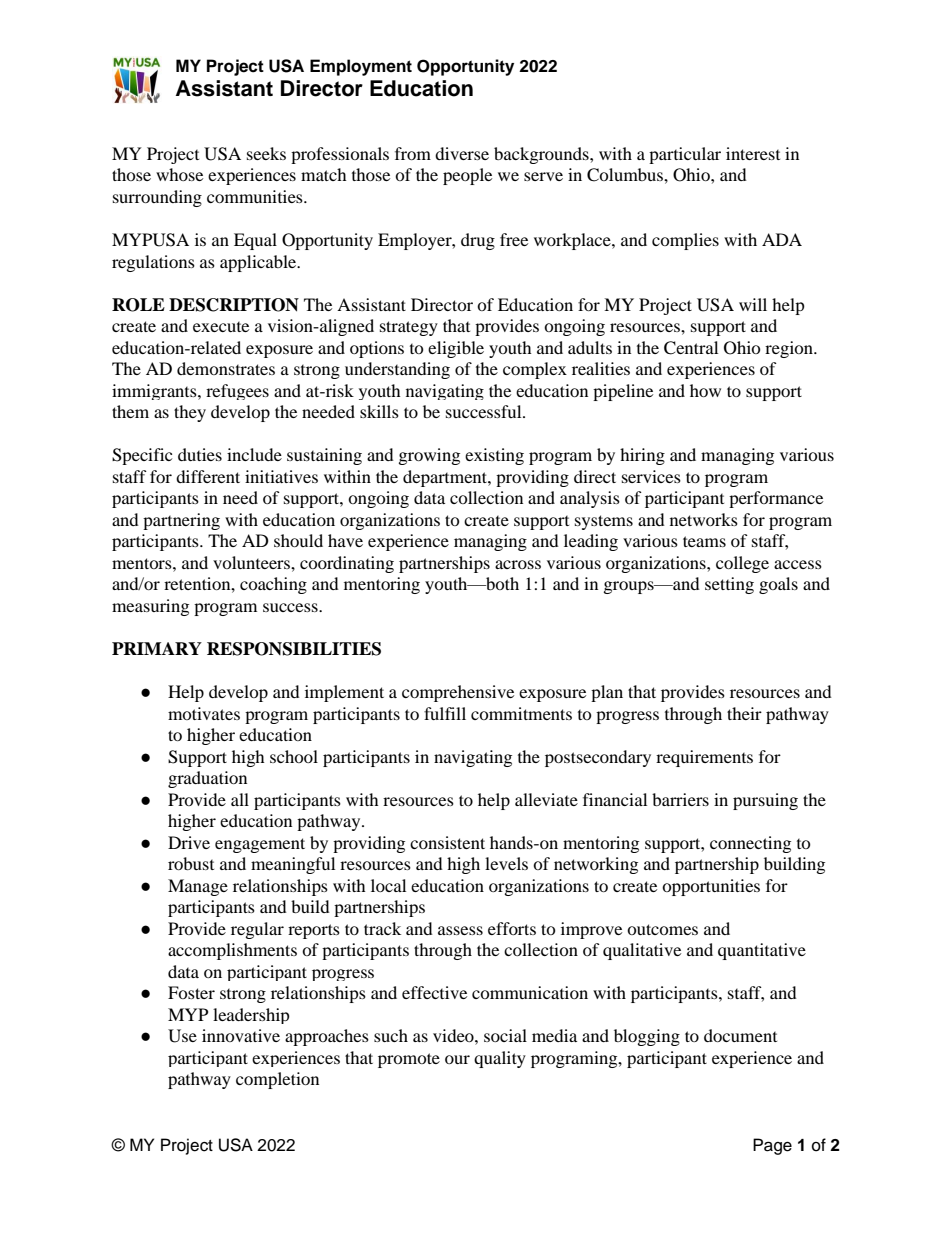 The image size is (952, 1233). I want to click on Page, so click(772, 1146).
